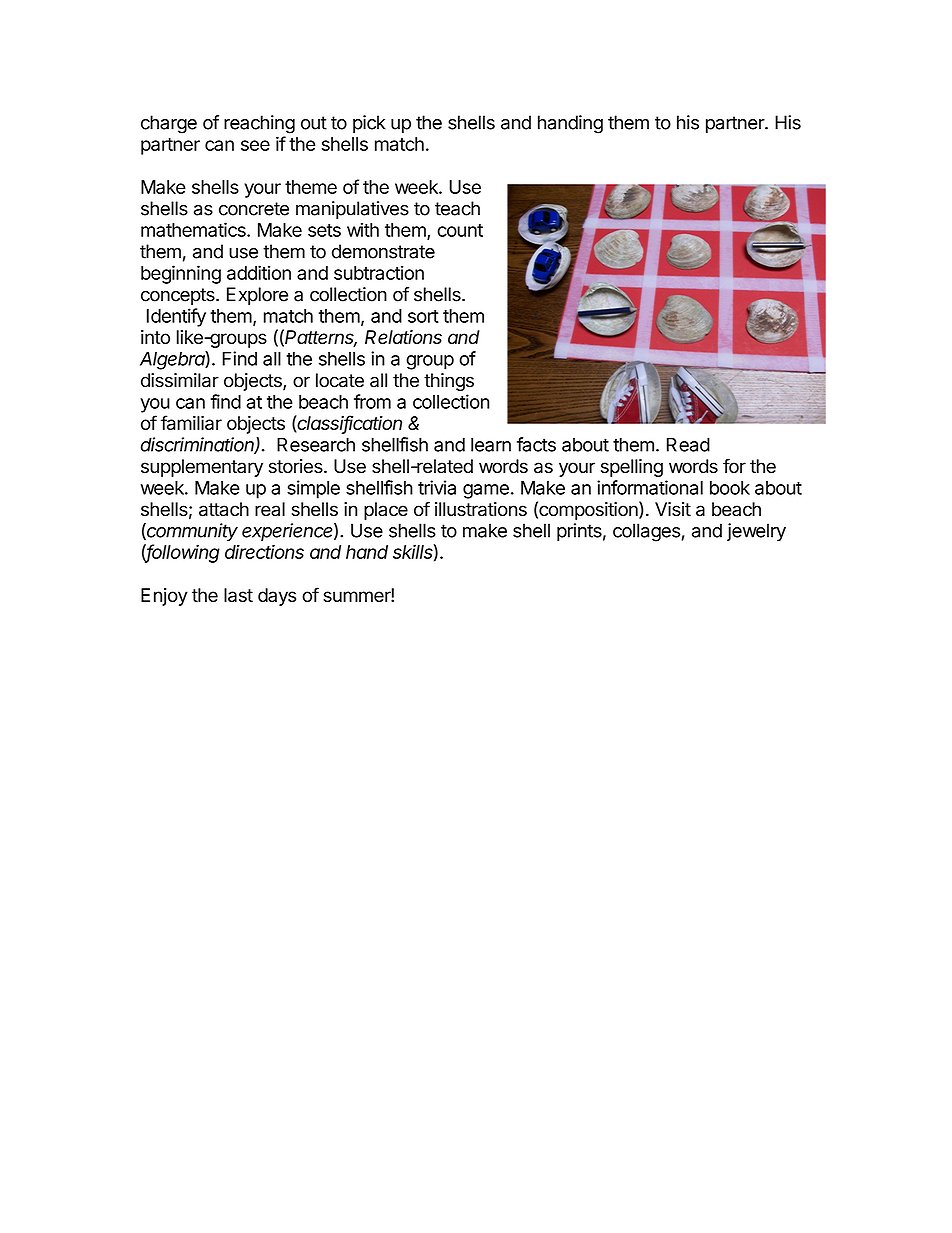 This document has width=952, height=1233. I want to click on pick, so click(369, 124).
